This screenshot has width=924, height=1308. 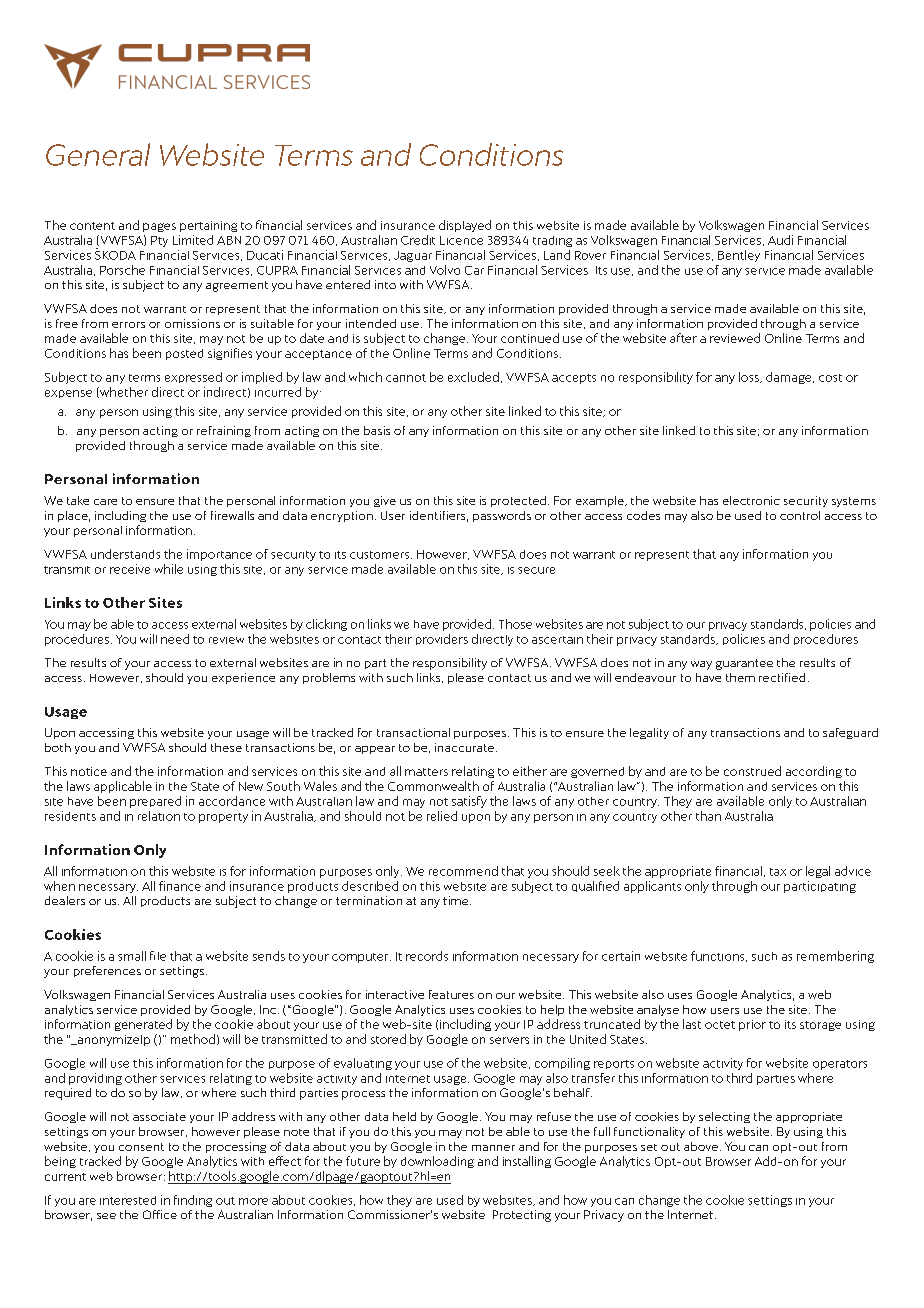 What do you see at coordinates (224, 431) in the screenshot?
I see `refraining` at bounding box center [224, 431].
